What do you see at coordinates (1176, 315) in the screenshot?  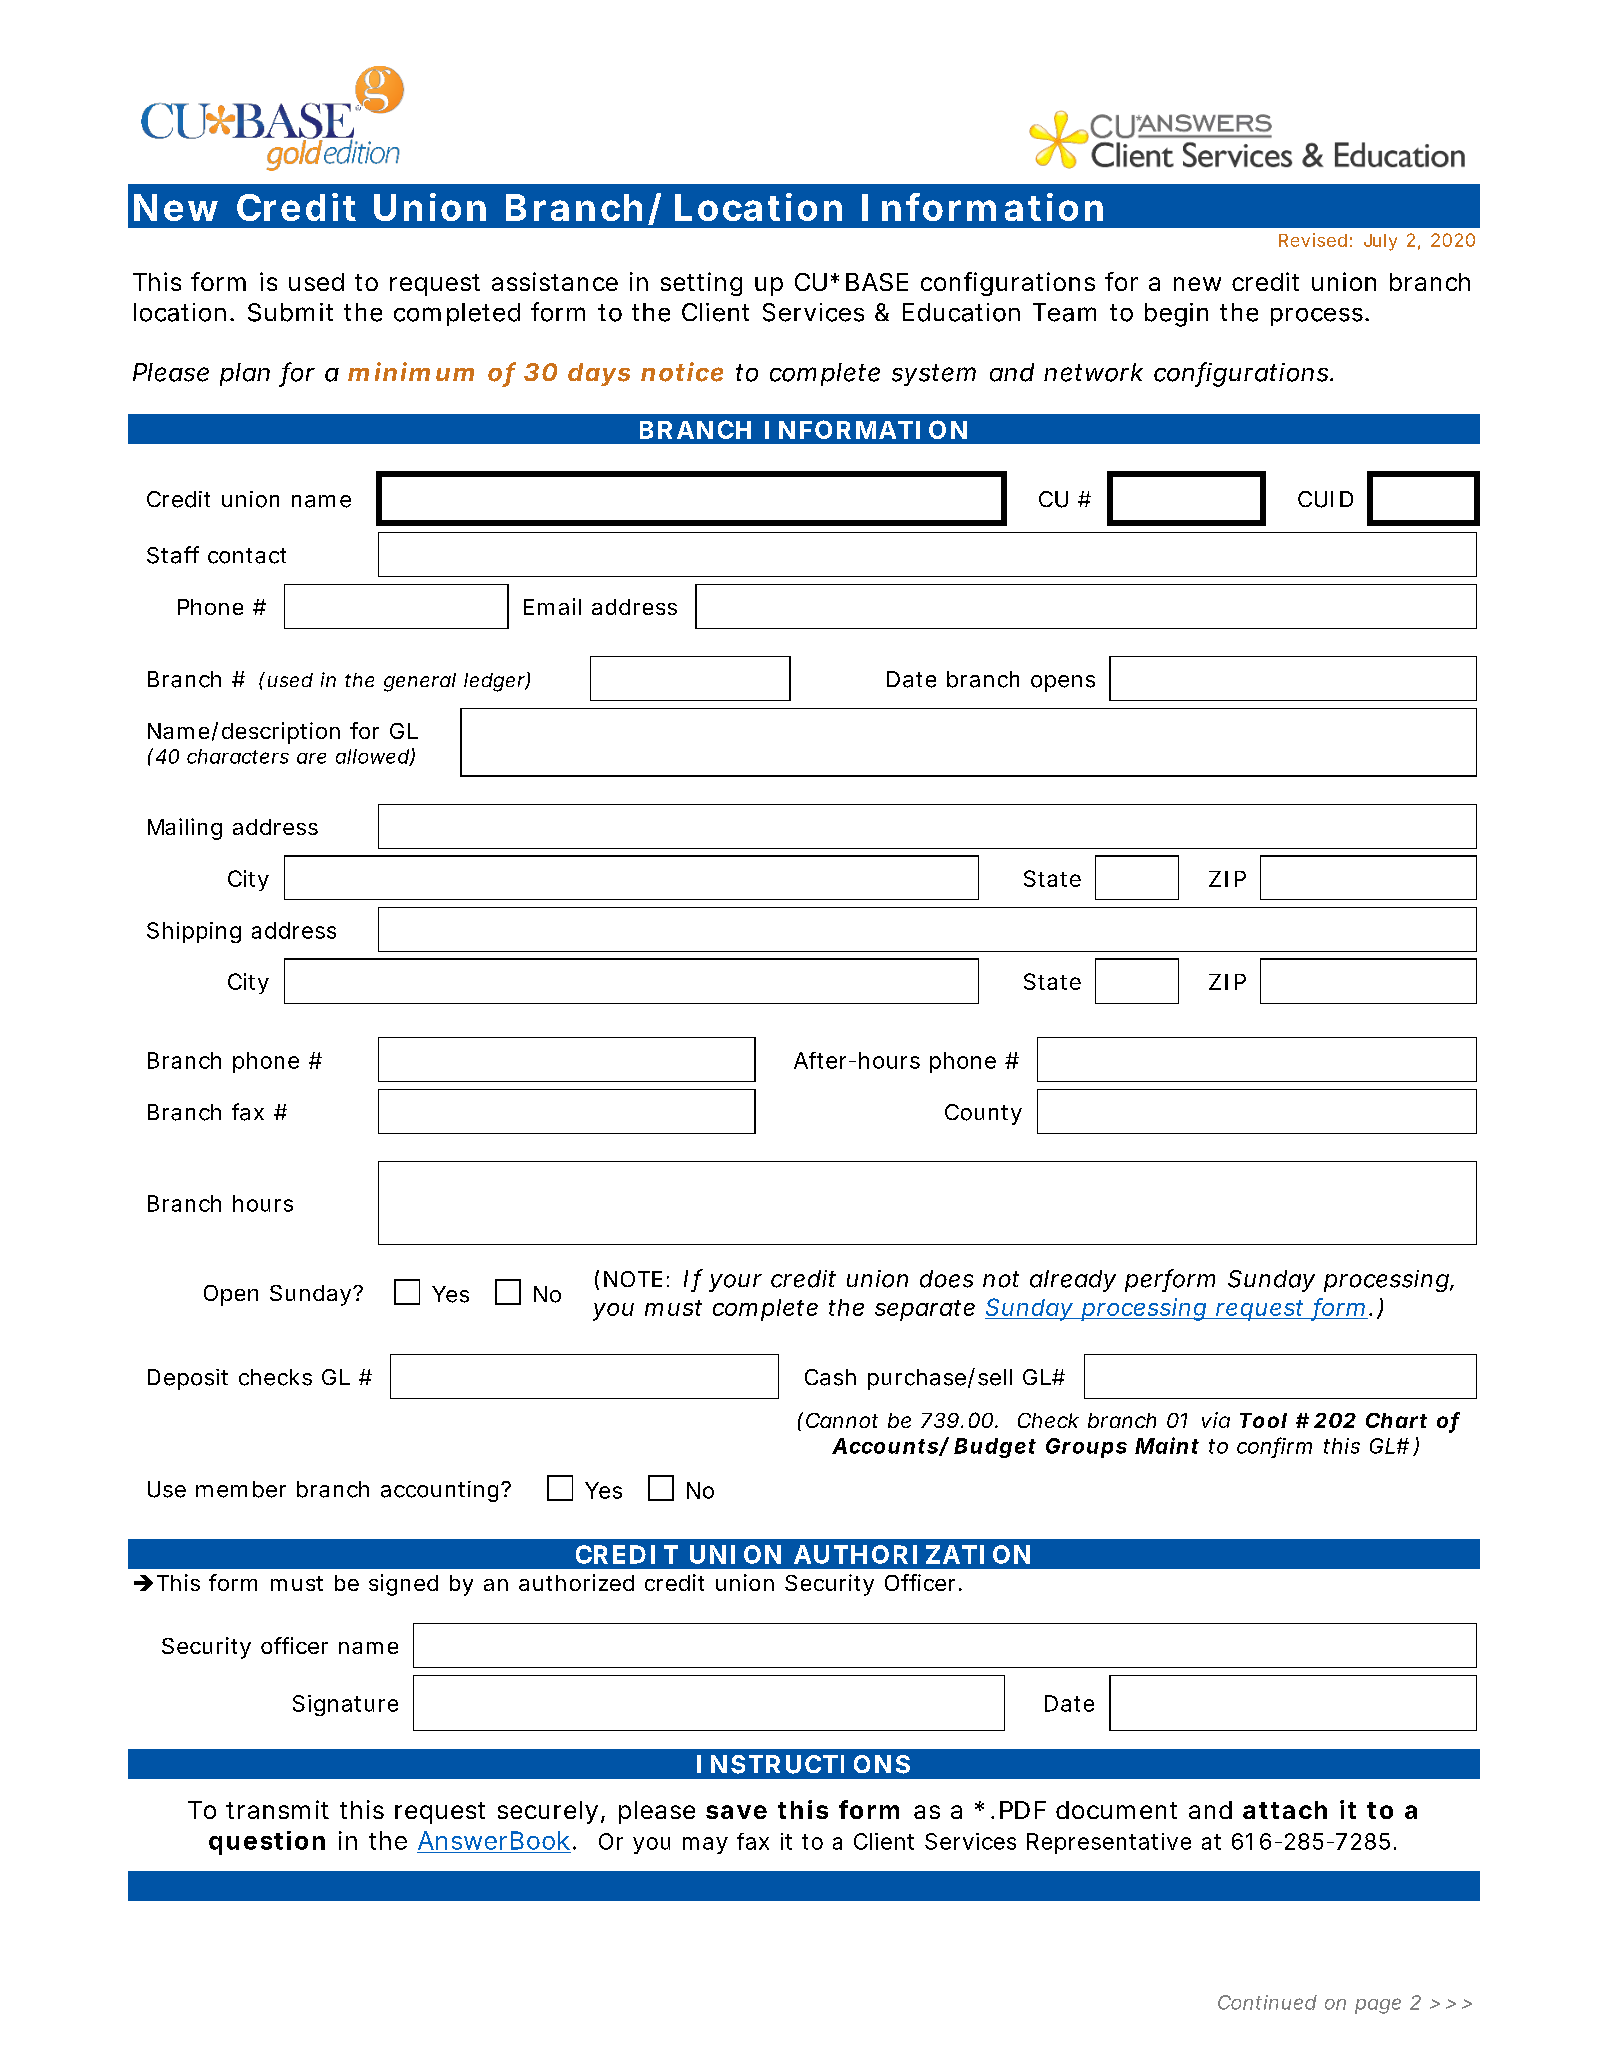 I see `begin` at bounding box center [1176, 315].
